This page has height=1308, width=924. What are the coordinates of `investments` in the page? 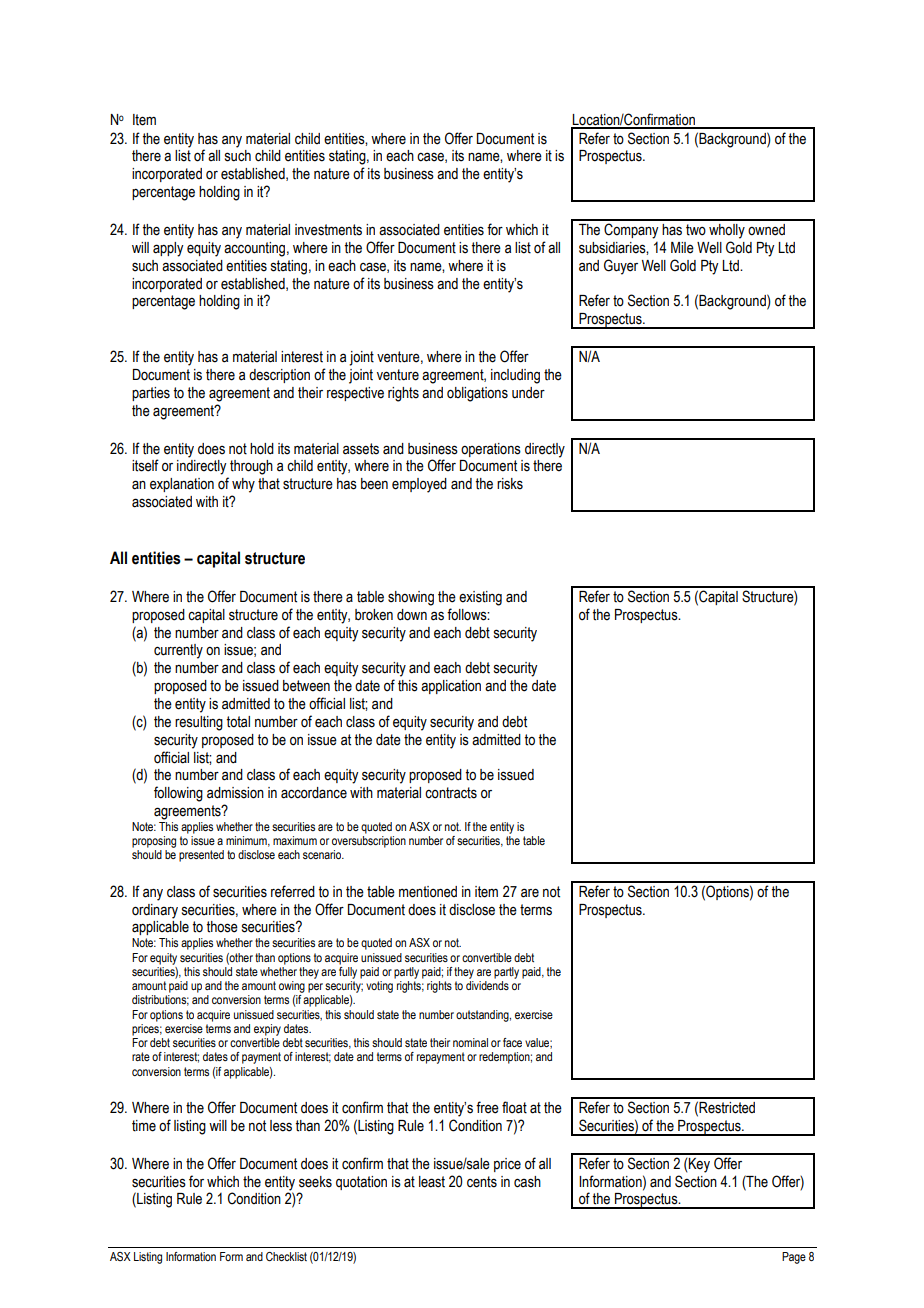 It's located at (328, 230).
